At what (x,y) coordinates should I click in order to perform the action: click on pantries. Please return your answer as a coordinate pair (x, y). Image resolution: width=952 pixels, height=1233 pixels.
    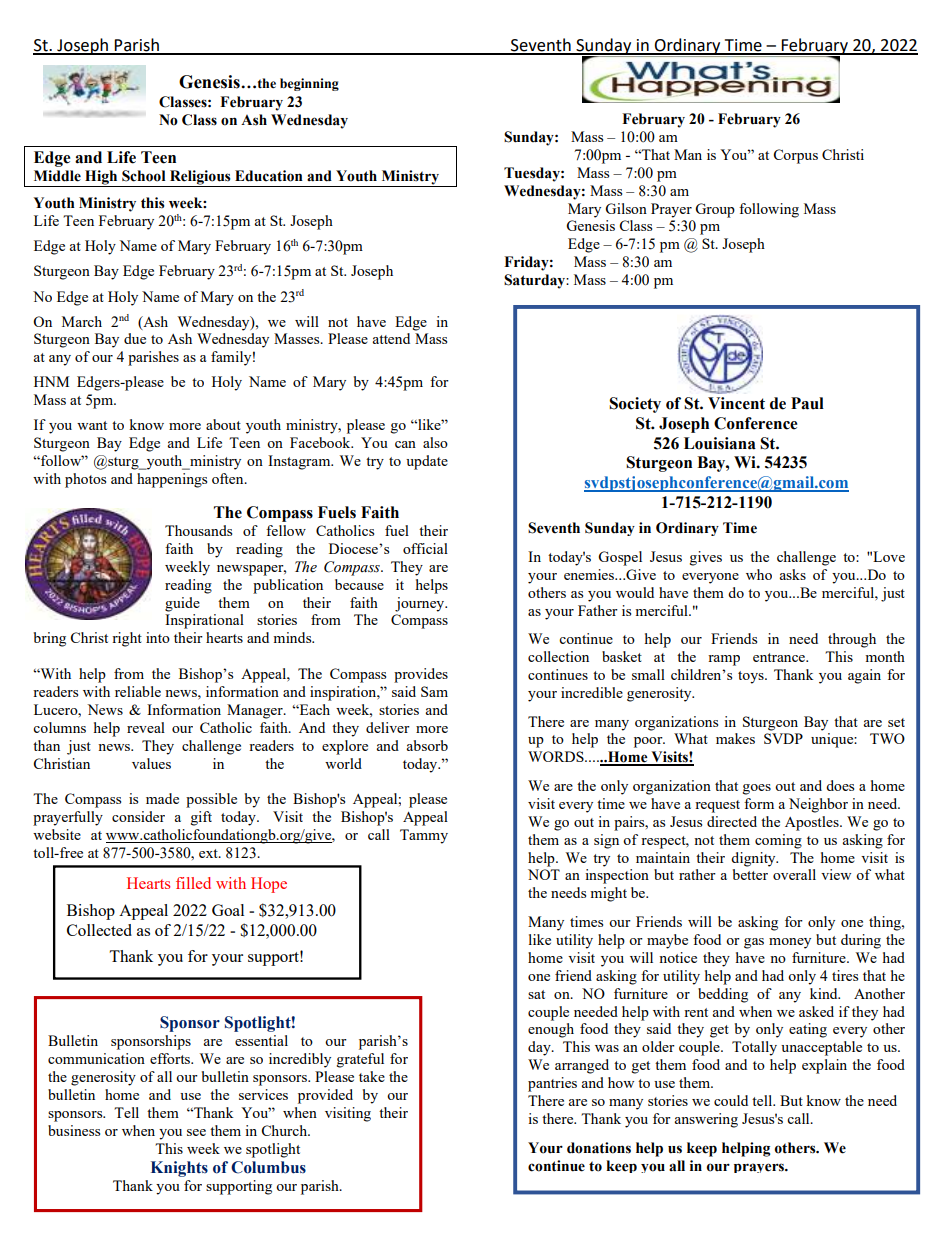
    Looking at the image, I should click on (552, 1084).
